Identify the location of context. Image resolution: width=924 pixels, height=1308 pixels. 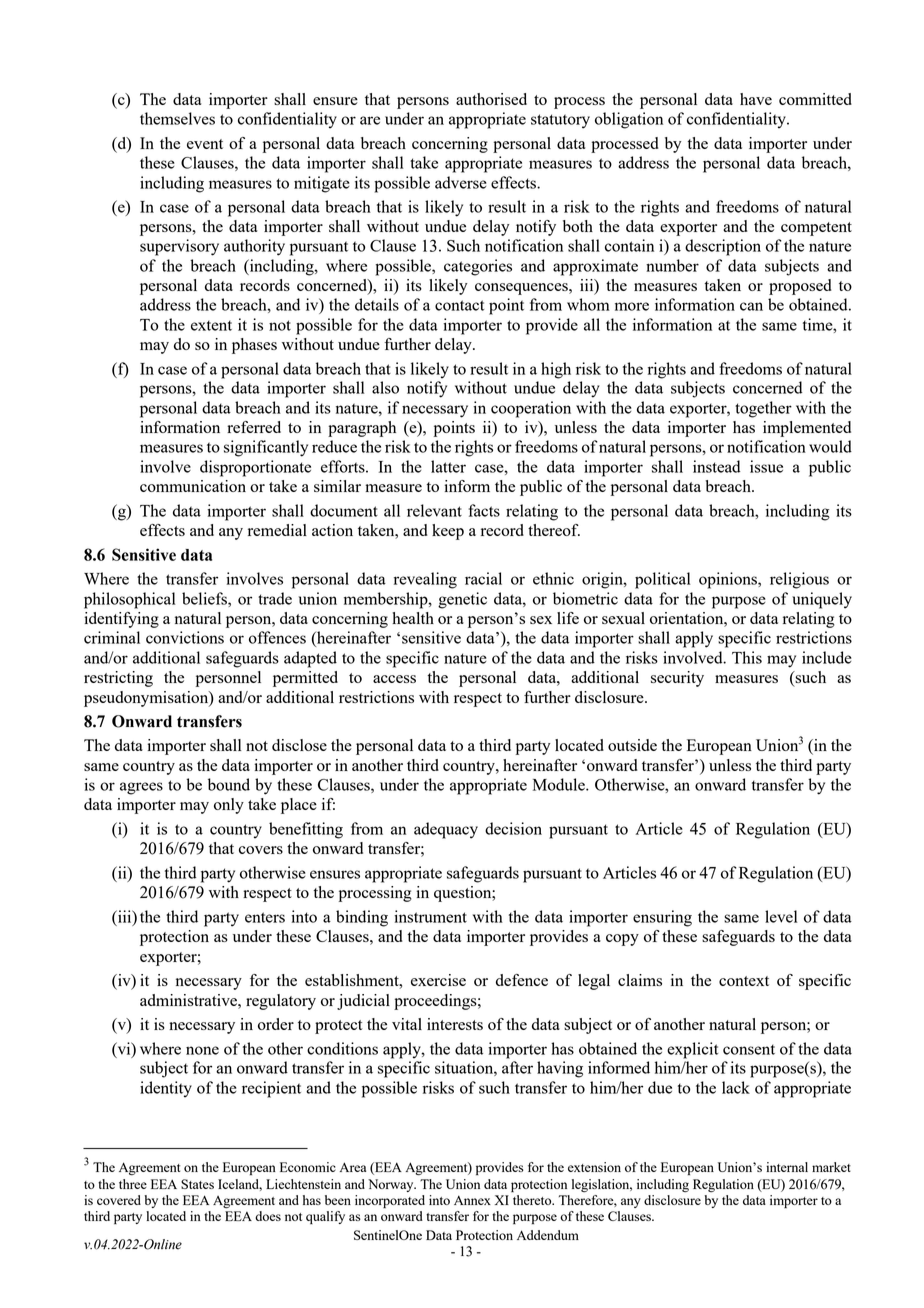
(744, 981).
